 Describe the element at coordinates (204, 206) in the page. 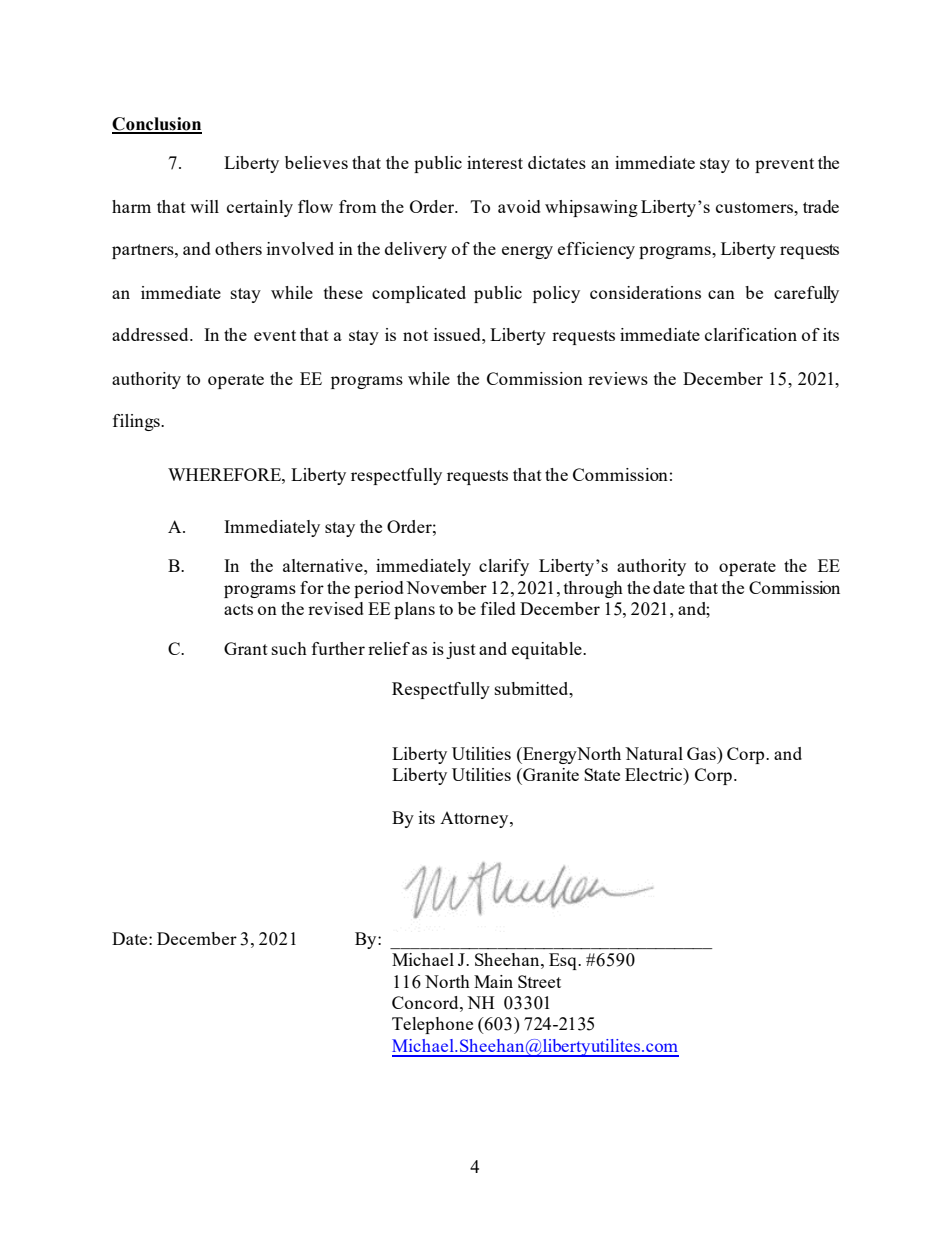

I see `will` at that location.
